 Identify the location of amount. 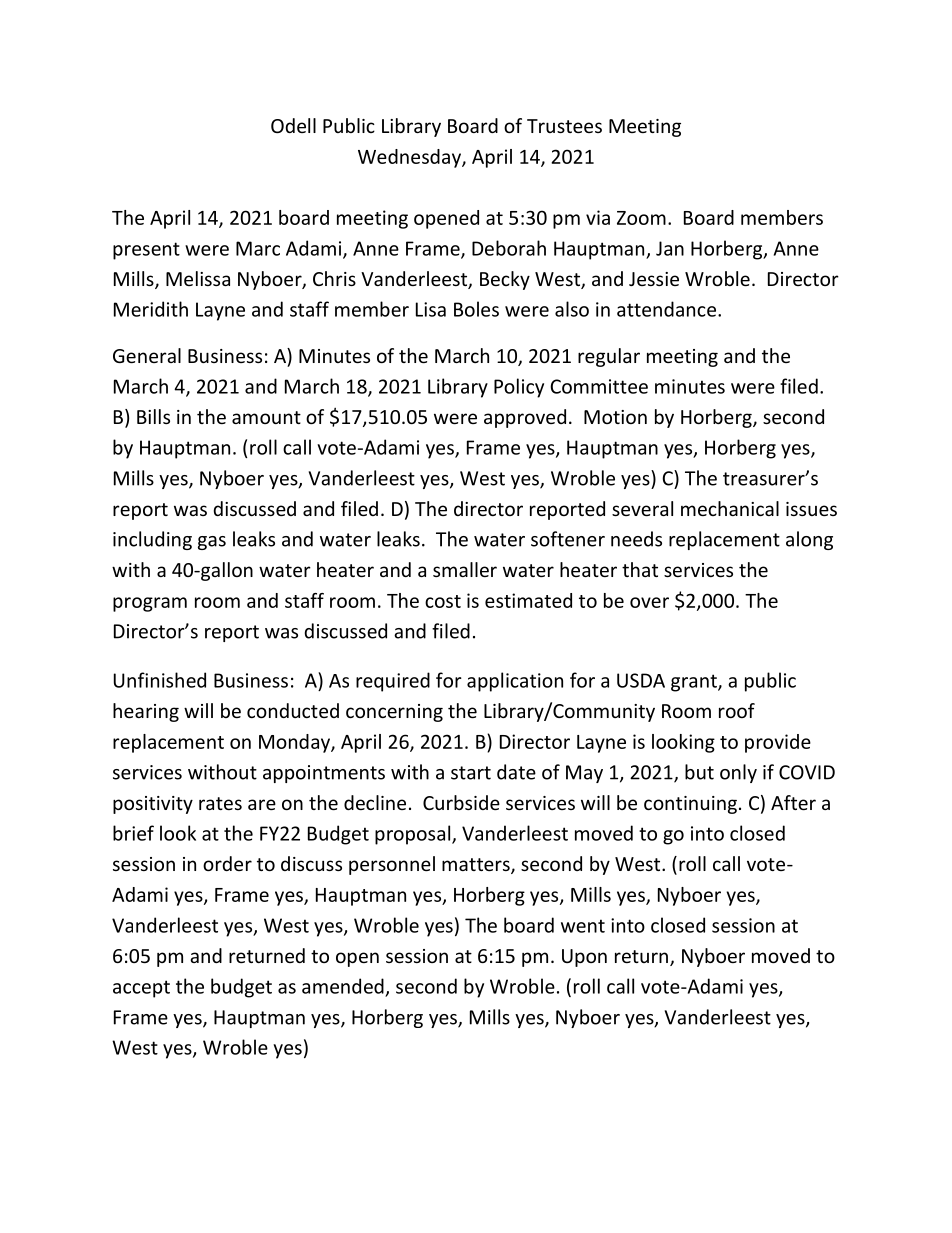
(266, 417).
